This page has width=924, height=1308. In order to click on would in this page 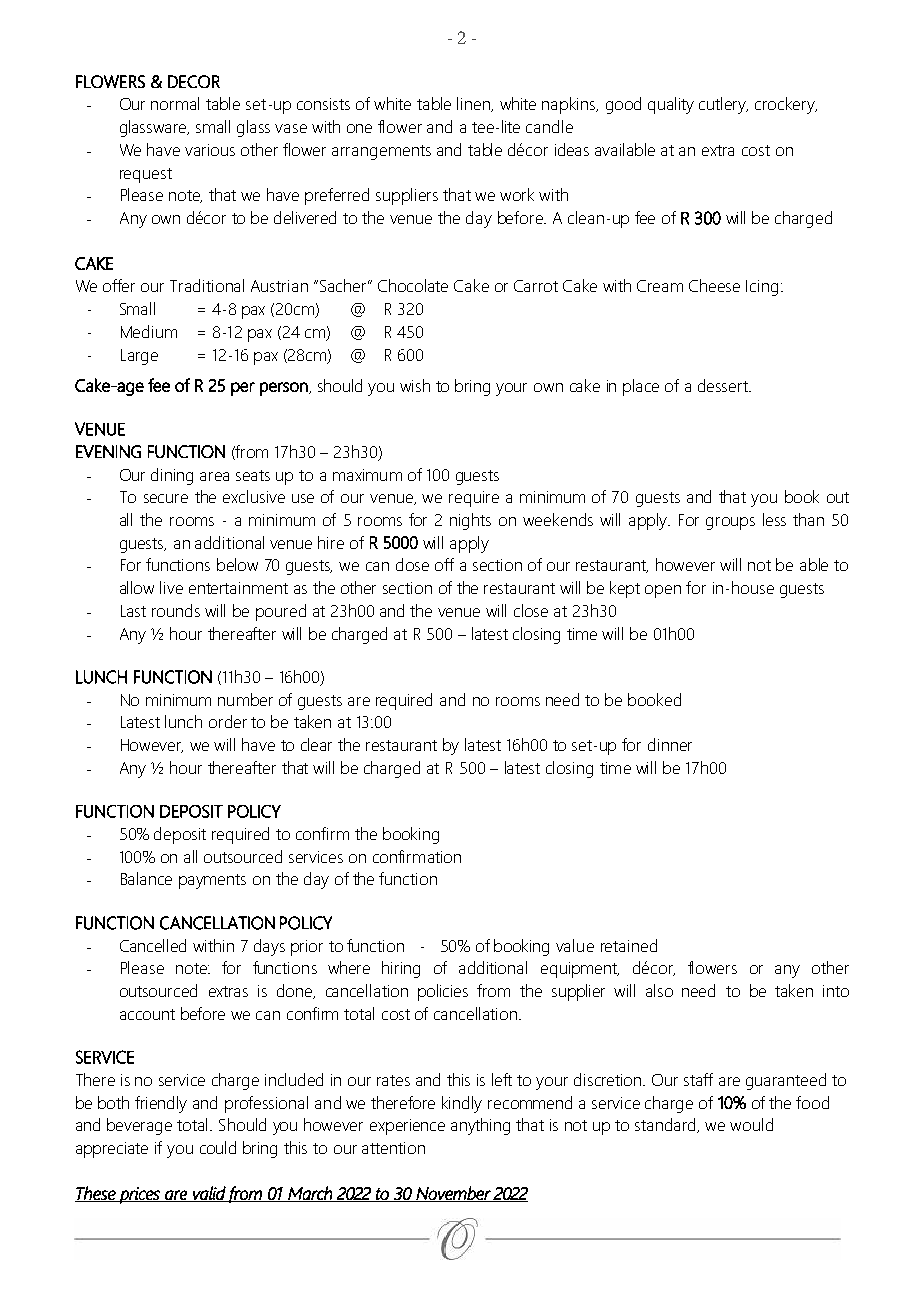, I will do `click(751, 1124)`.
